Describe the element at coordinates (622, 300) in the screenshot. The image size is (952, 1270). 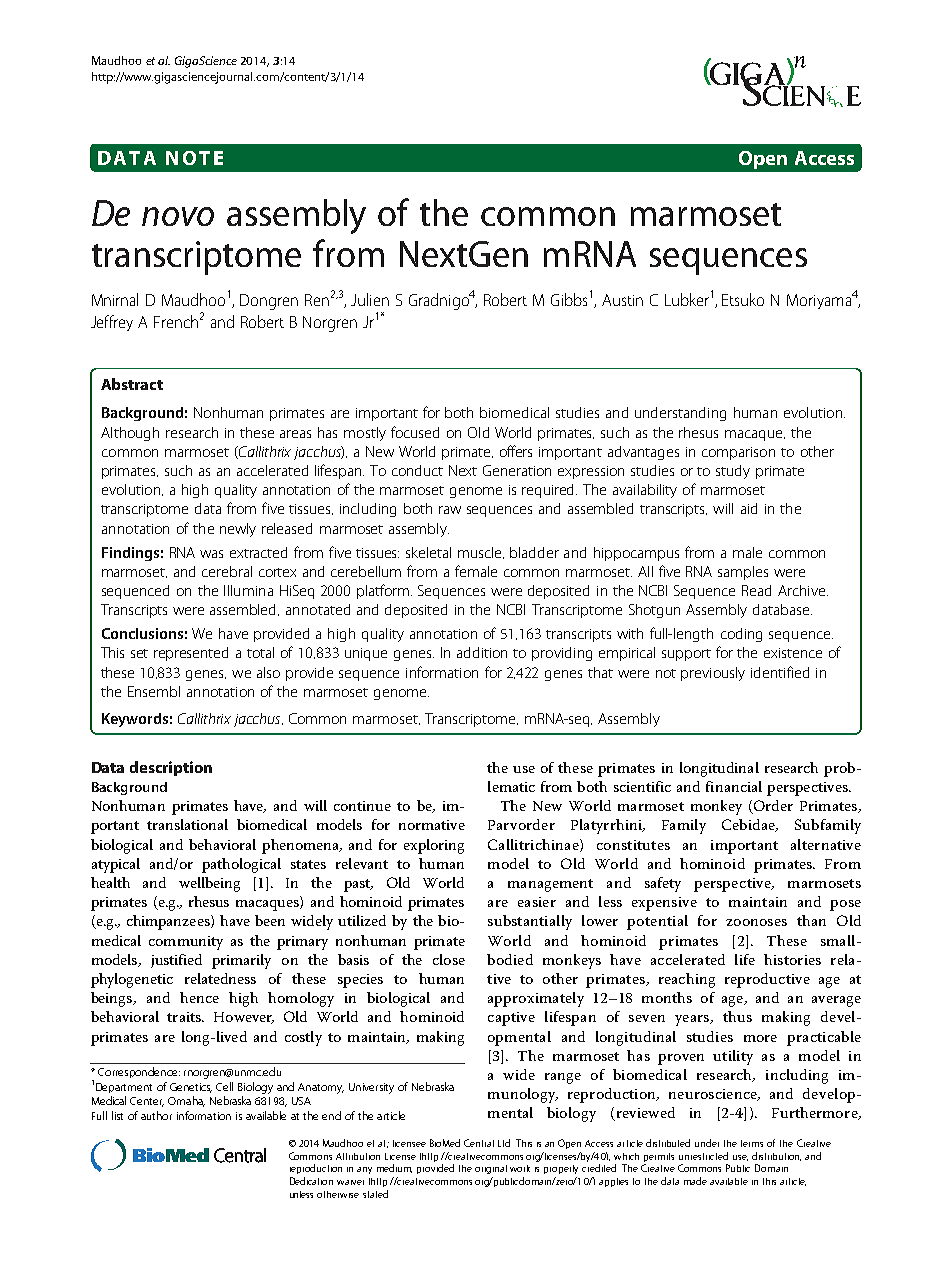
I see `Austin` at that location.
